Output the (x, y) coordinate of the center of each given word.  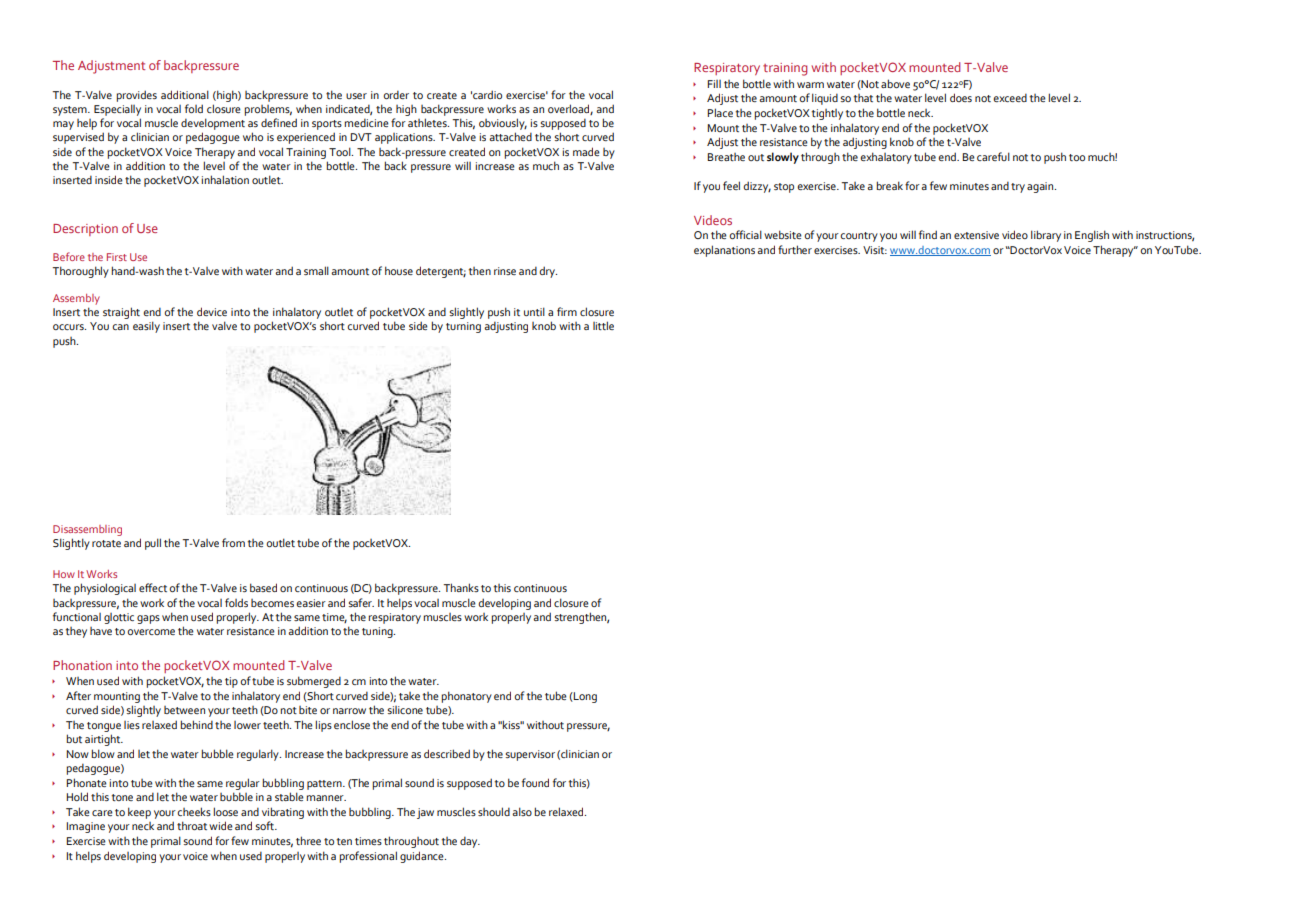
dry (548, 272)
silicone (405, 710)
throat (192, 825)
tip (231, 682)
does (961, 97)
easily (146, 327)
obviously (503, 124)
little (603, 325)
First (117, 257)
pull (153, 544)
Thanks (461, 587)
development (213, 124)
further (795, 249)
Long (584, 697)
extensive (976, 235)
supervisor (530, 755)
